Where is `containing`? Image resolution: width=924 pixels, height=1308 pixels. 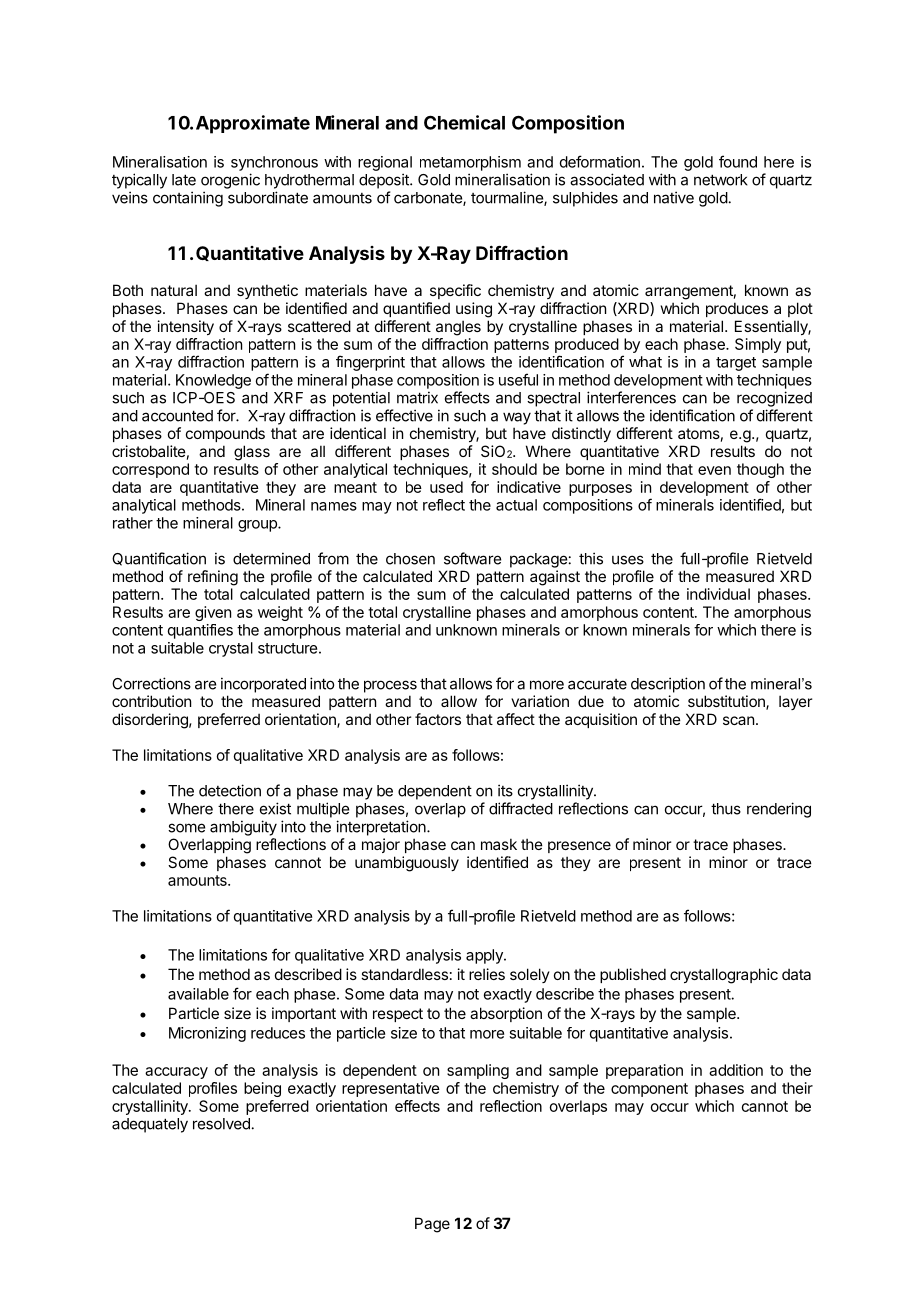
containing is located at coordinates (188, 199).
